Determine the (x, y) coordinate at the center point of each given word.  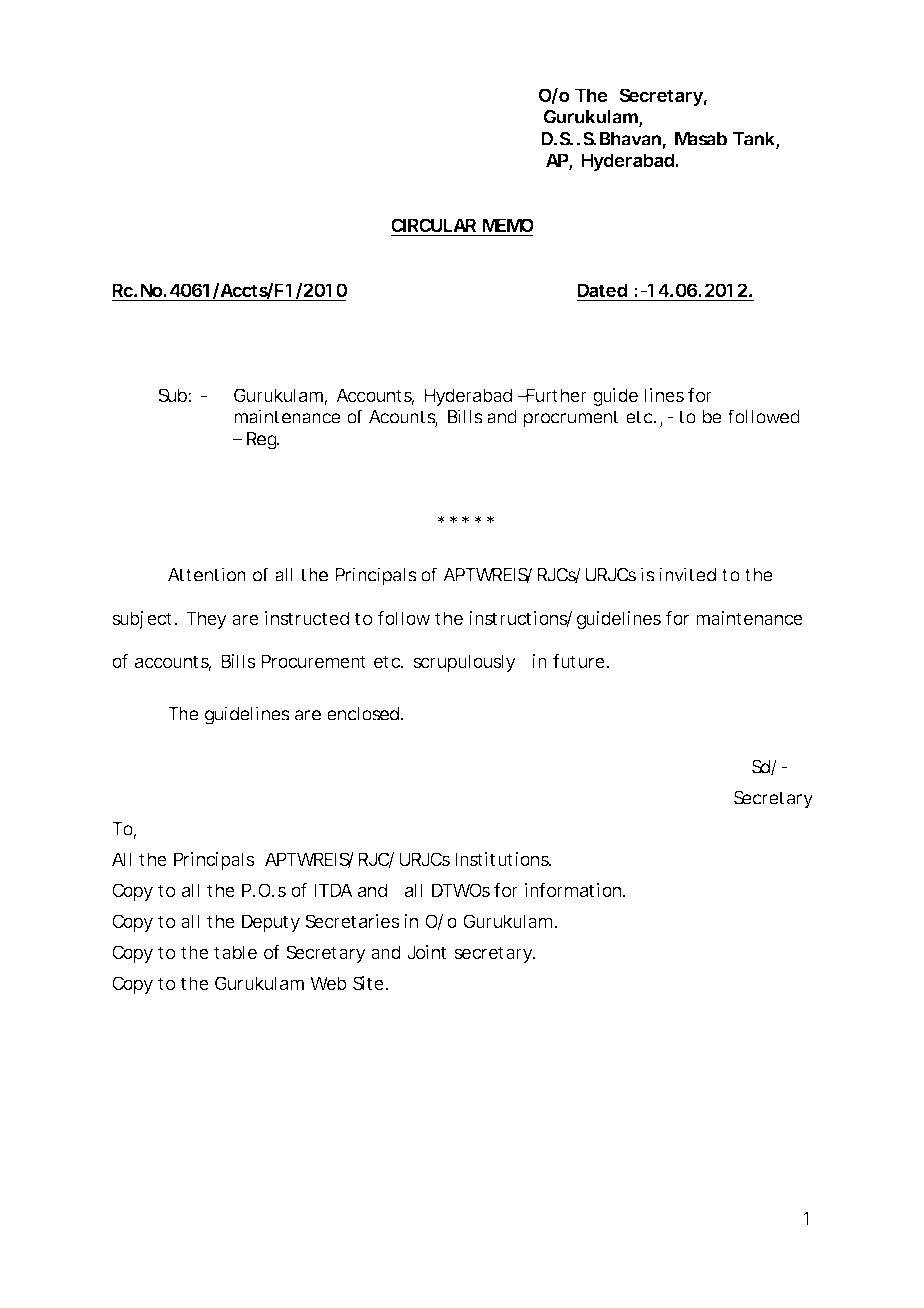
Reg (263, 441)
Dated (602, 291)
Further (555, 395)
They (206, 620)
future (580, 661)
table (235, 952)
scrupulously (464, 663)
